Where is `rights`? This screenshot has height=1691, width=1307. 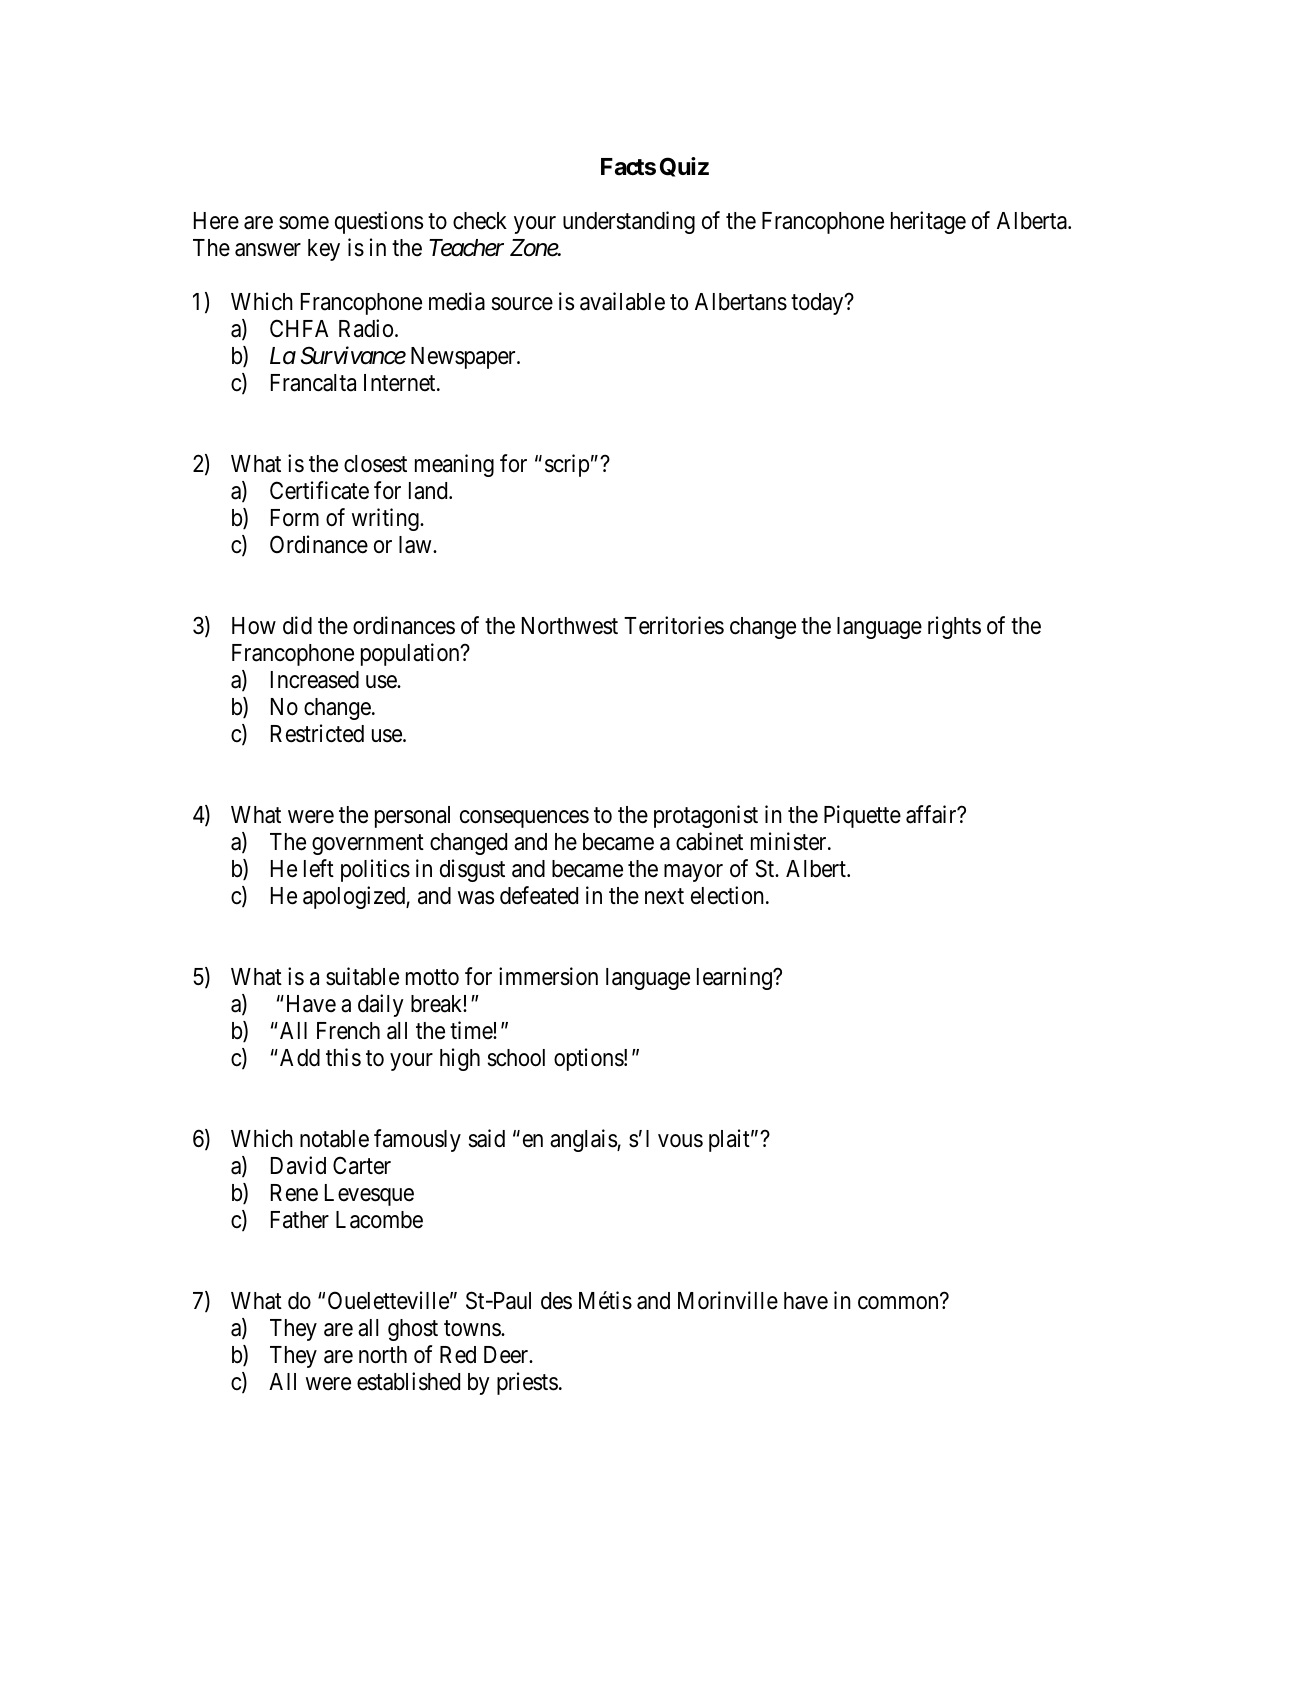
rights is located at coordinates (954, 627).
